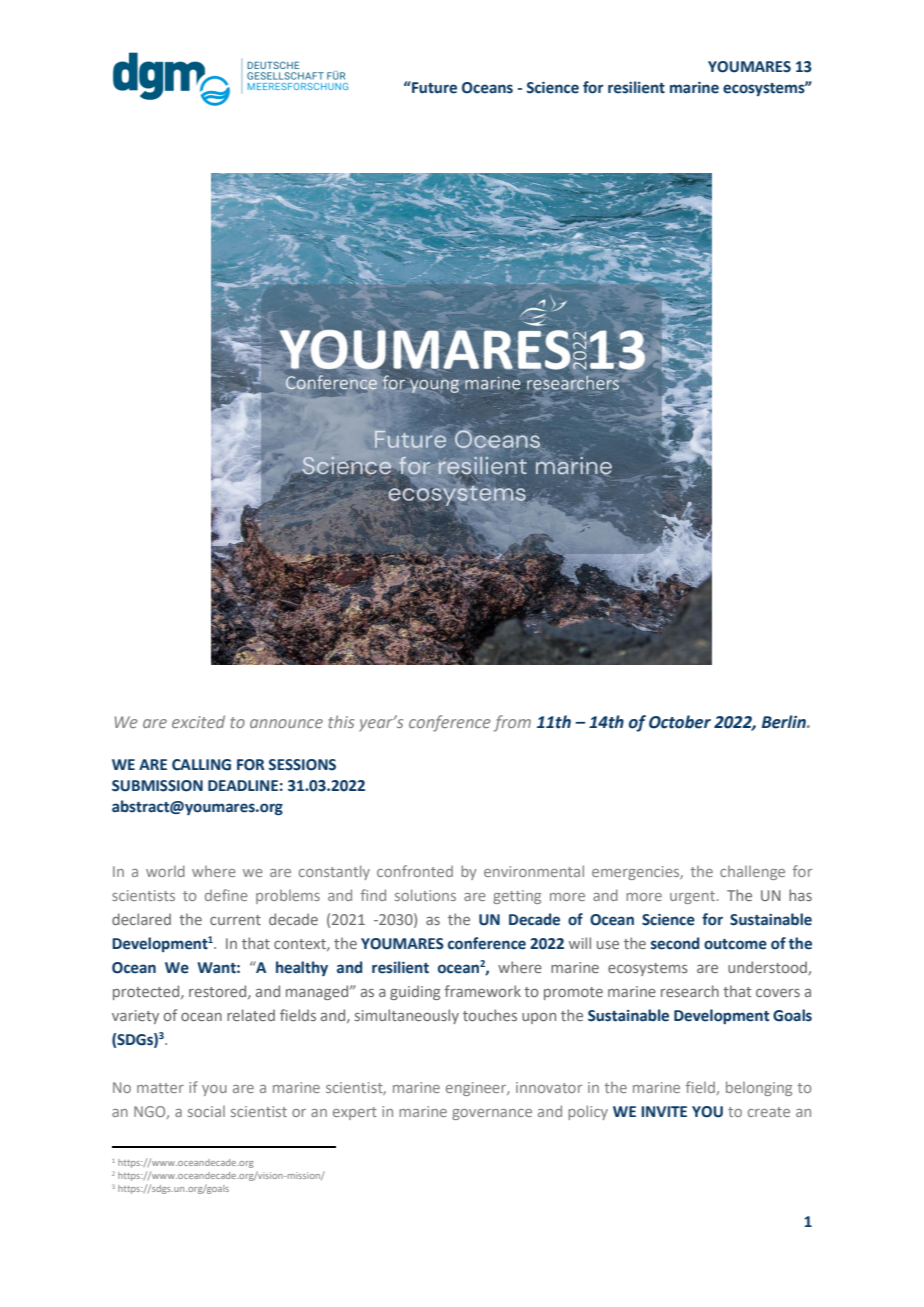 This screenshot has height=1307, width=924. Describe the element at coordinates (433, 87) in the screenshot. I see `Future` at that location.
